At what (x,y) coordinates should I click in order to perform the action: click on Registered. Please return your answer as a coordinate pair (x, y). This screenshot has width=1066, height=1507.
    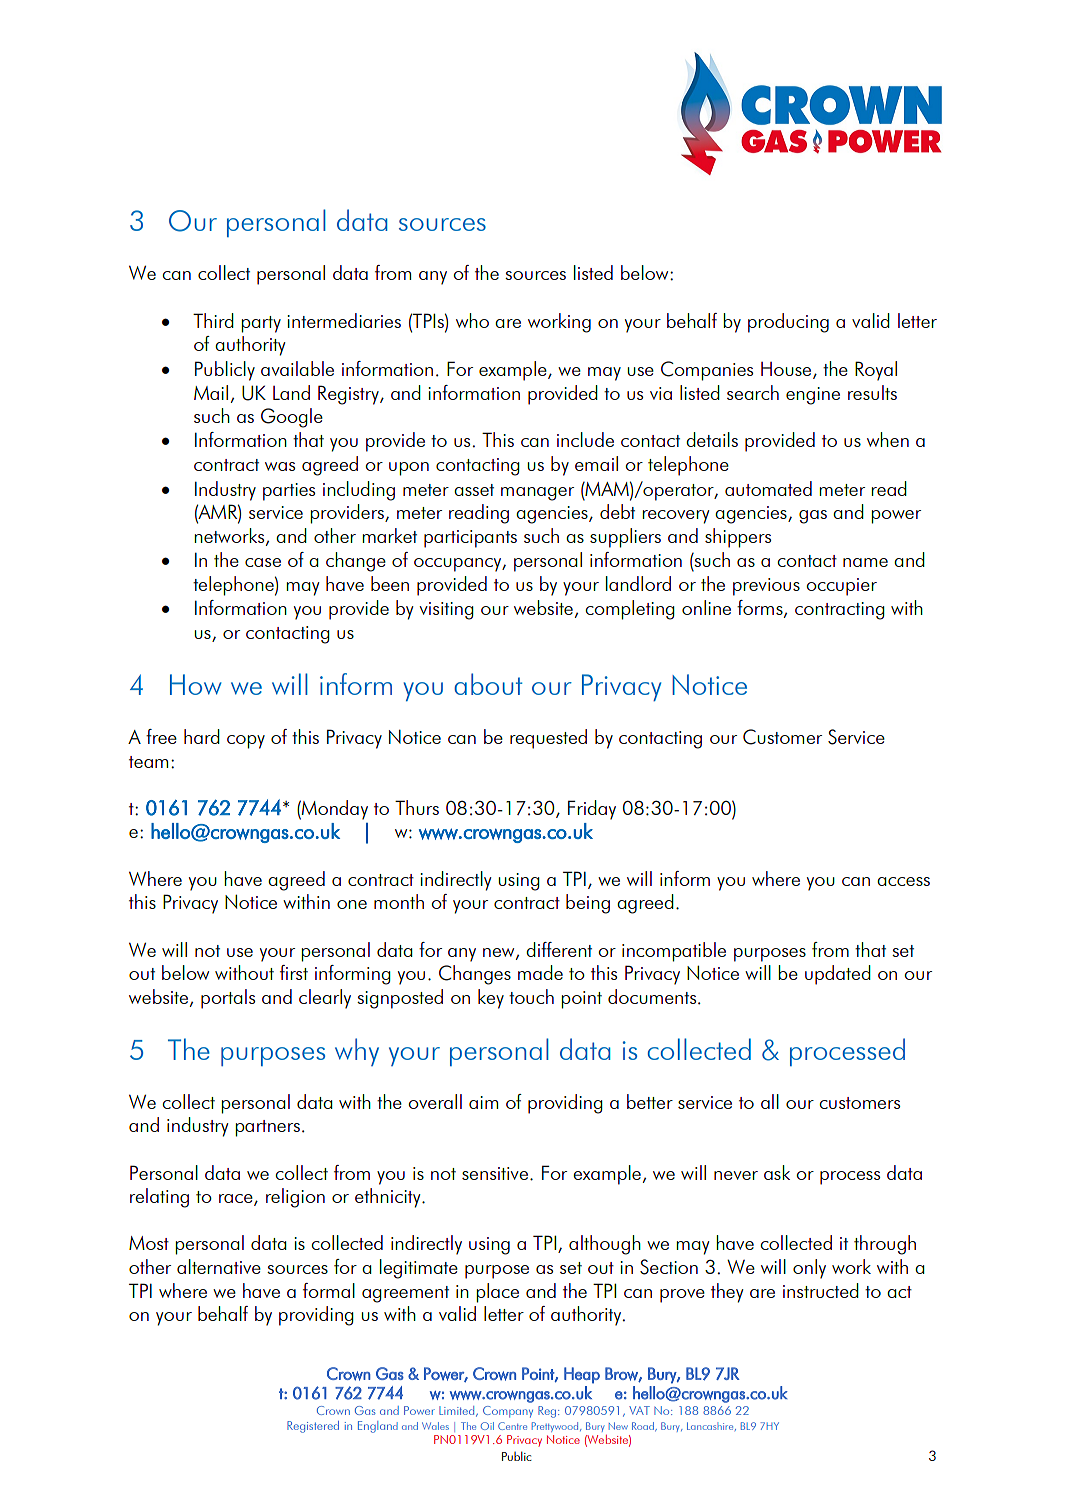
    Looking at the image, I should click on (313, 1427).
